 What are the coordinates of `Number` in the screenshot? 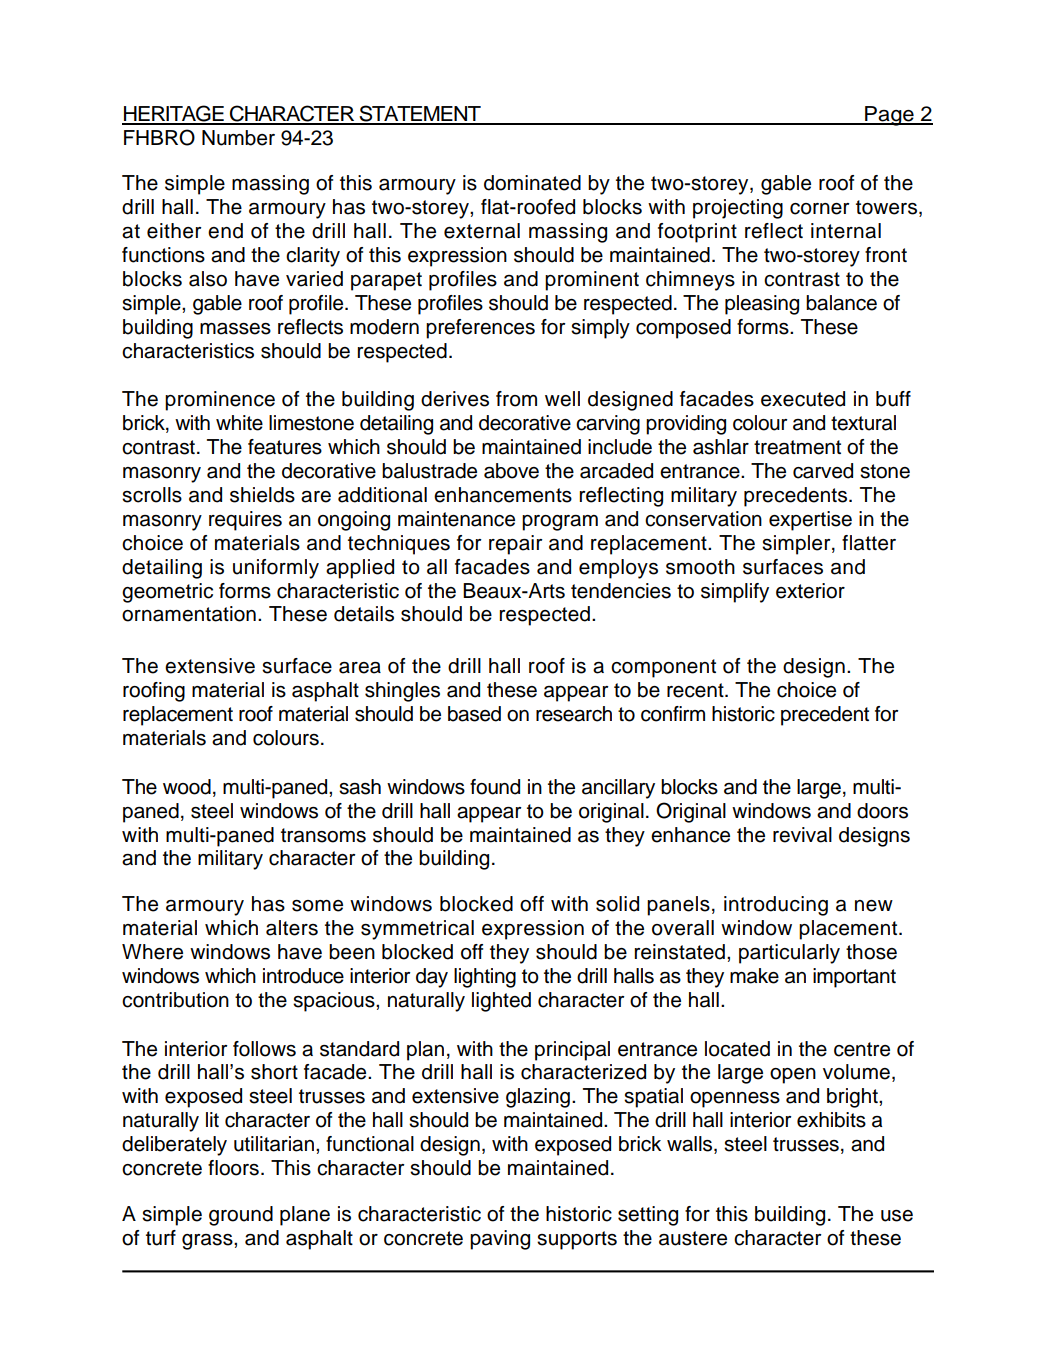 It's located at (238, 138).
